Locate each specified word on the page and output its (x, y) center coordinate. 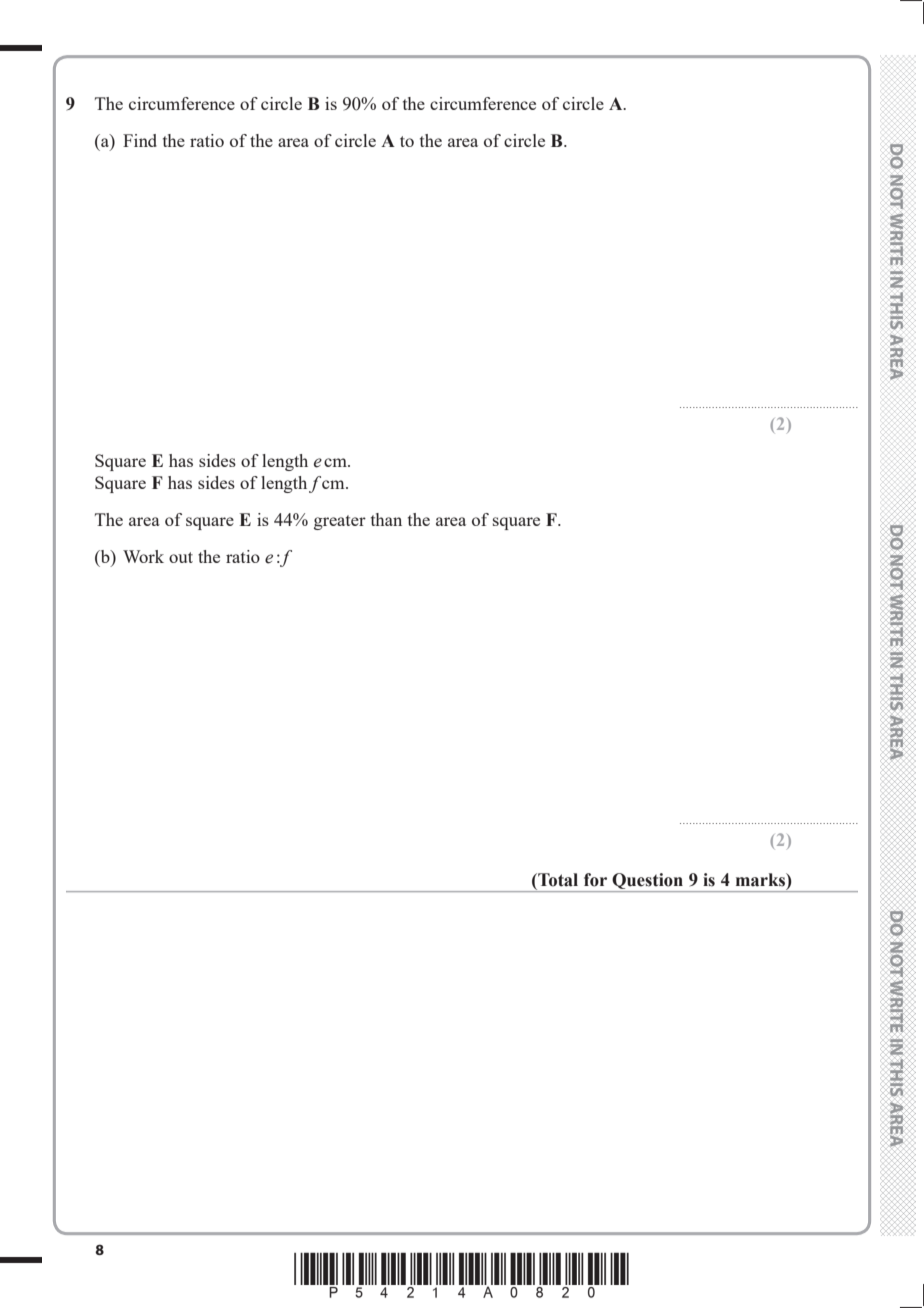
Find (140, 140)
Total (557, 880)
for (595, 880)
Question (647, 882)
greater (340, 522)
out (181, 557)
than (386, 519)
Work (143, 556)
